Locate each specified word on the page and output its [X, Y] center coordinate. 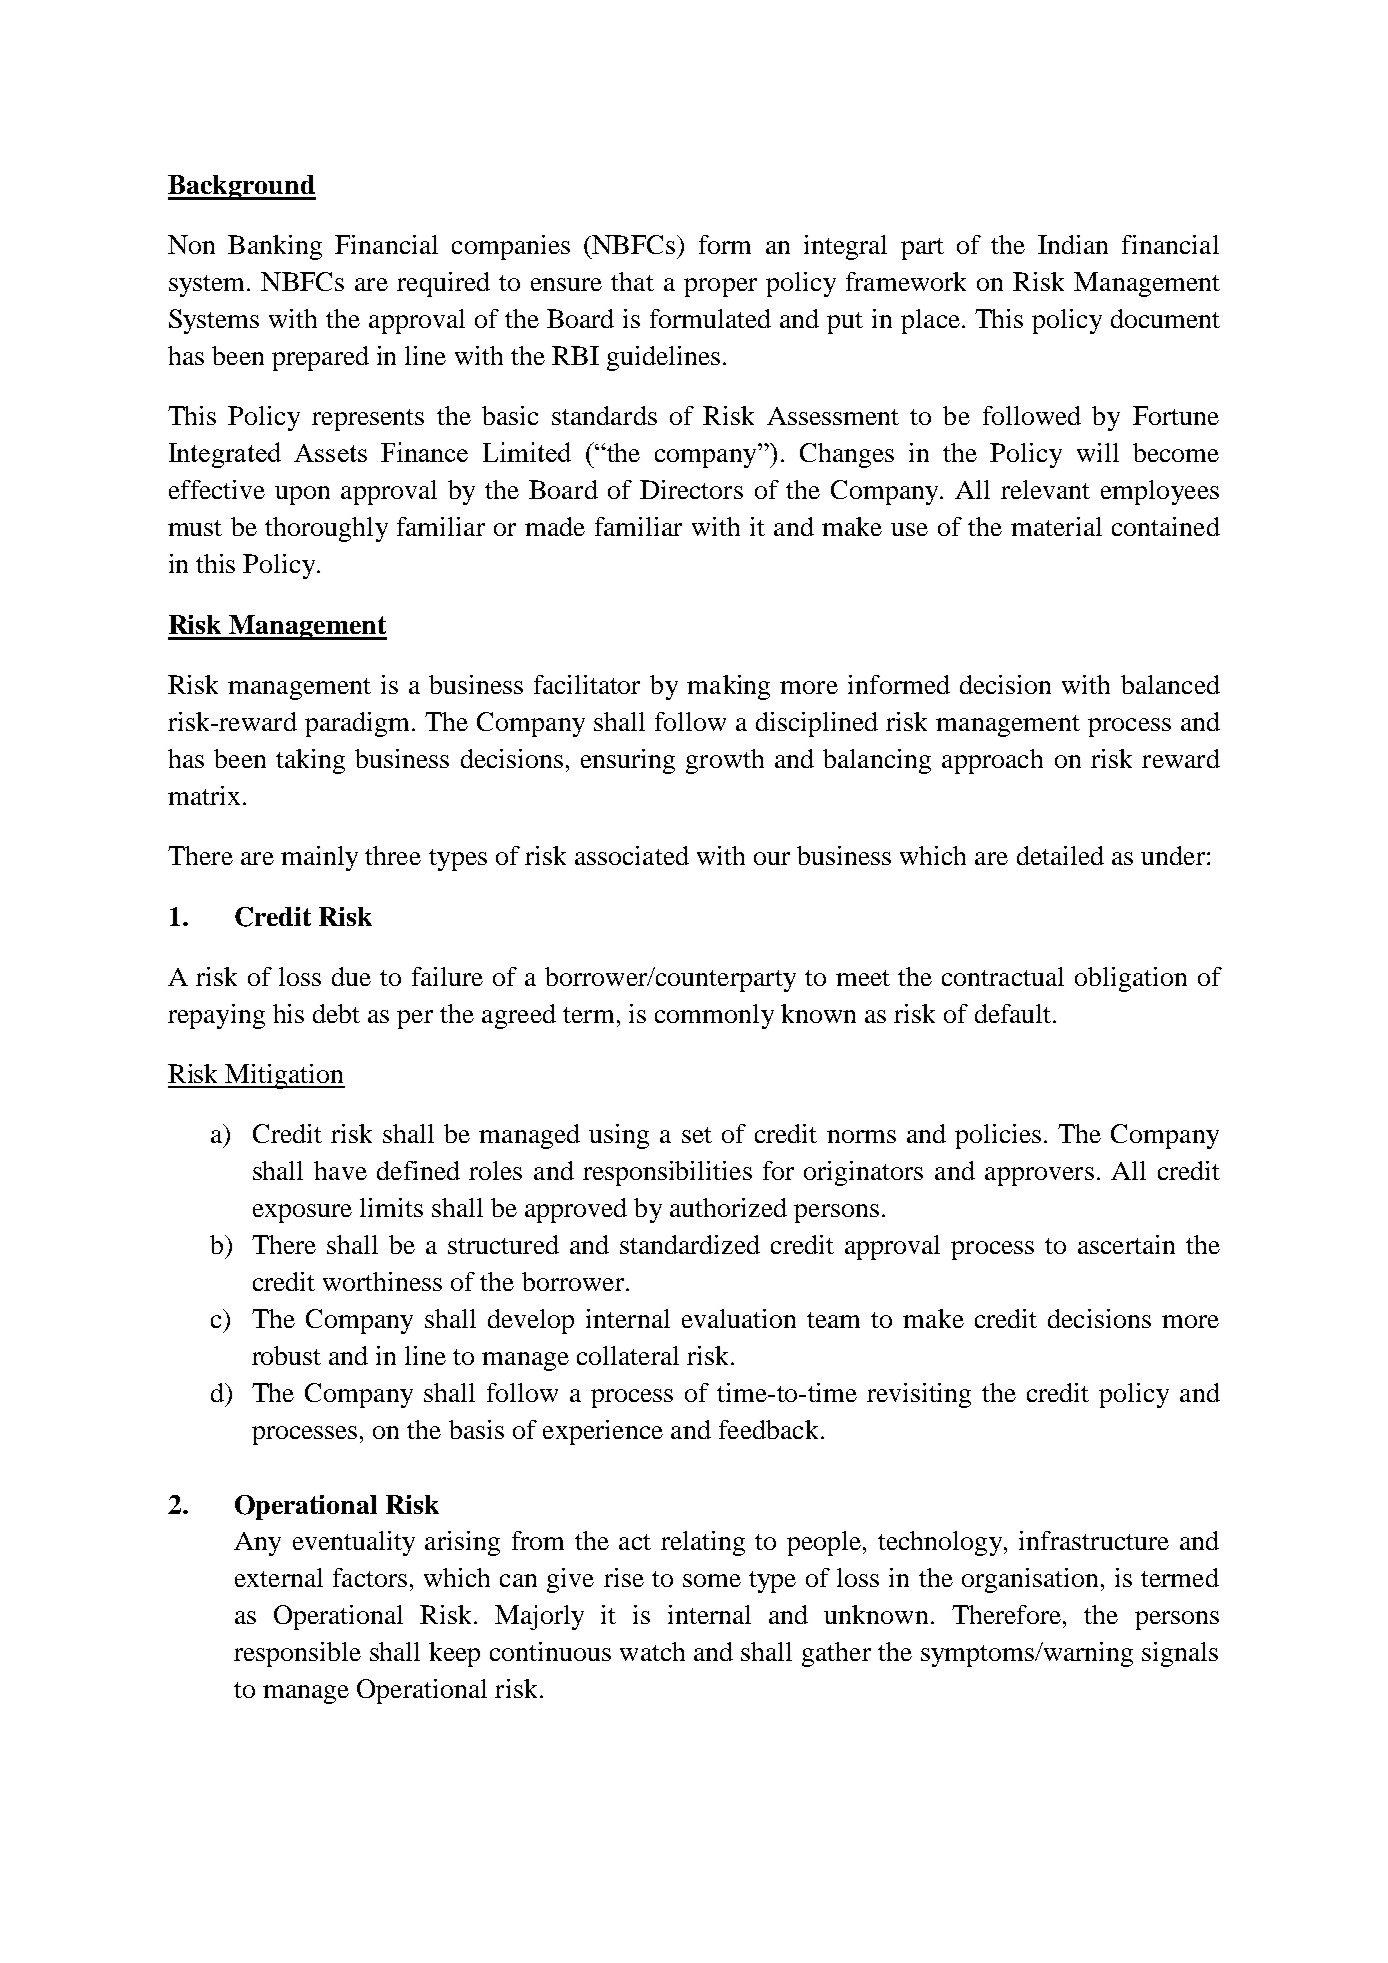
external [279, 1577]
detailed [1060, 855]
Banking [275, 247]
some [712, 1580]
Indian [1073, 244]
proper [720, 287]
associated [632, 855]
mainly [319, 858]
